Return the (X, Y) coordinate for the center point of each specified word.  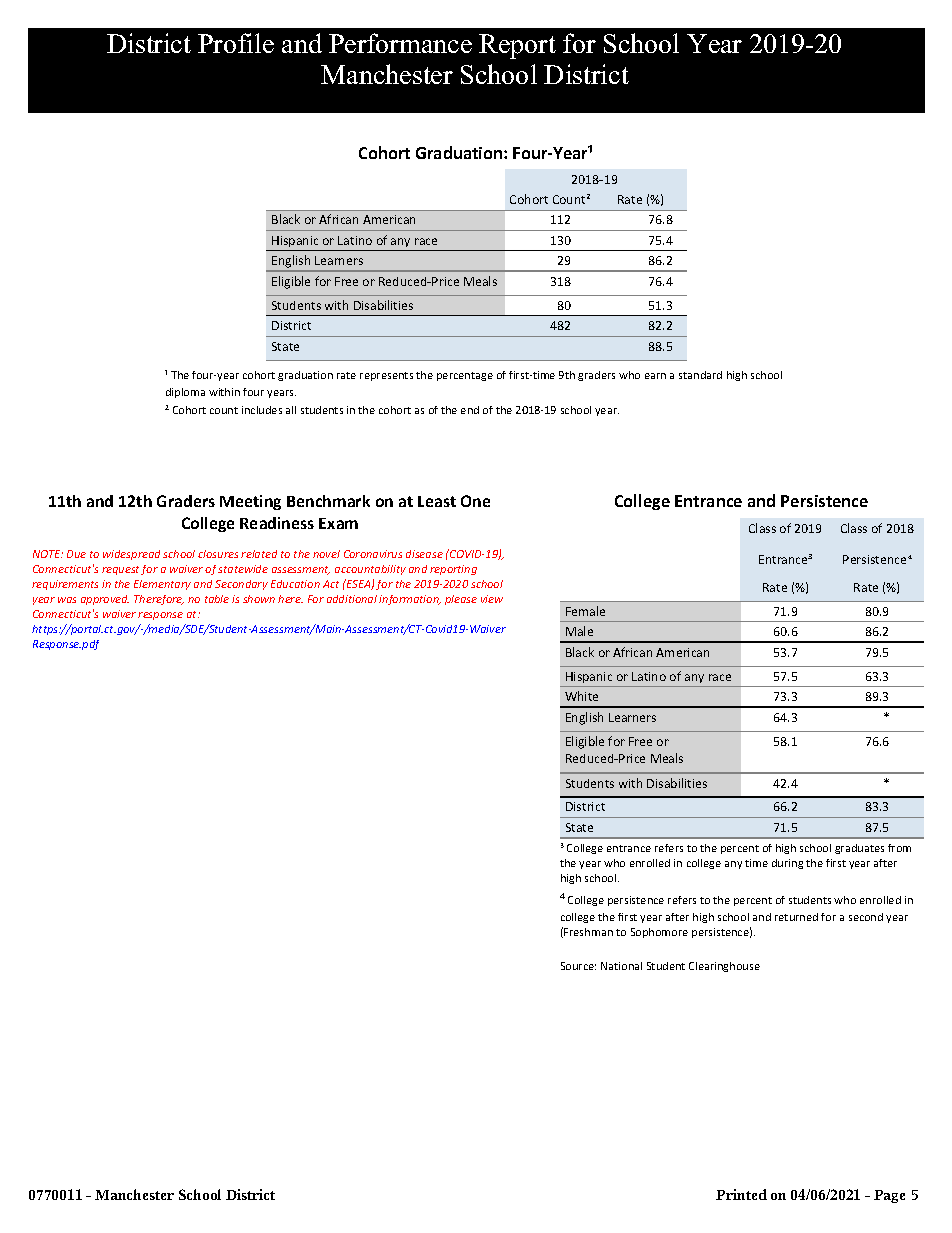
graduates (859, 849)
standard (700, 375)
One (475, 501)
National (621, 966)
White (581, 696)
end (470, 410)
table (217, 599)
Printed (741, 1194)
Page (889, 1196)
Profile (236, 43)
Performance (400, 43)
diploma (185, 393)
